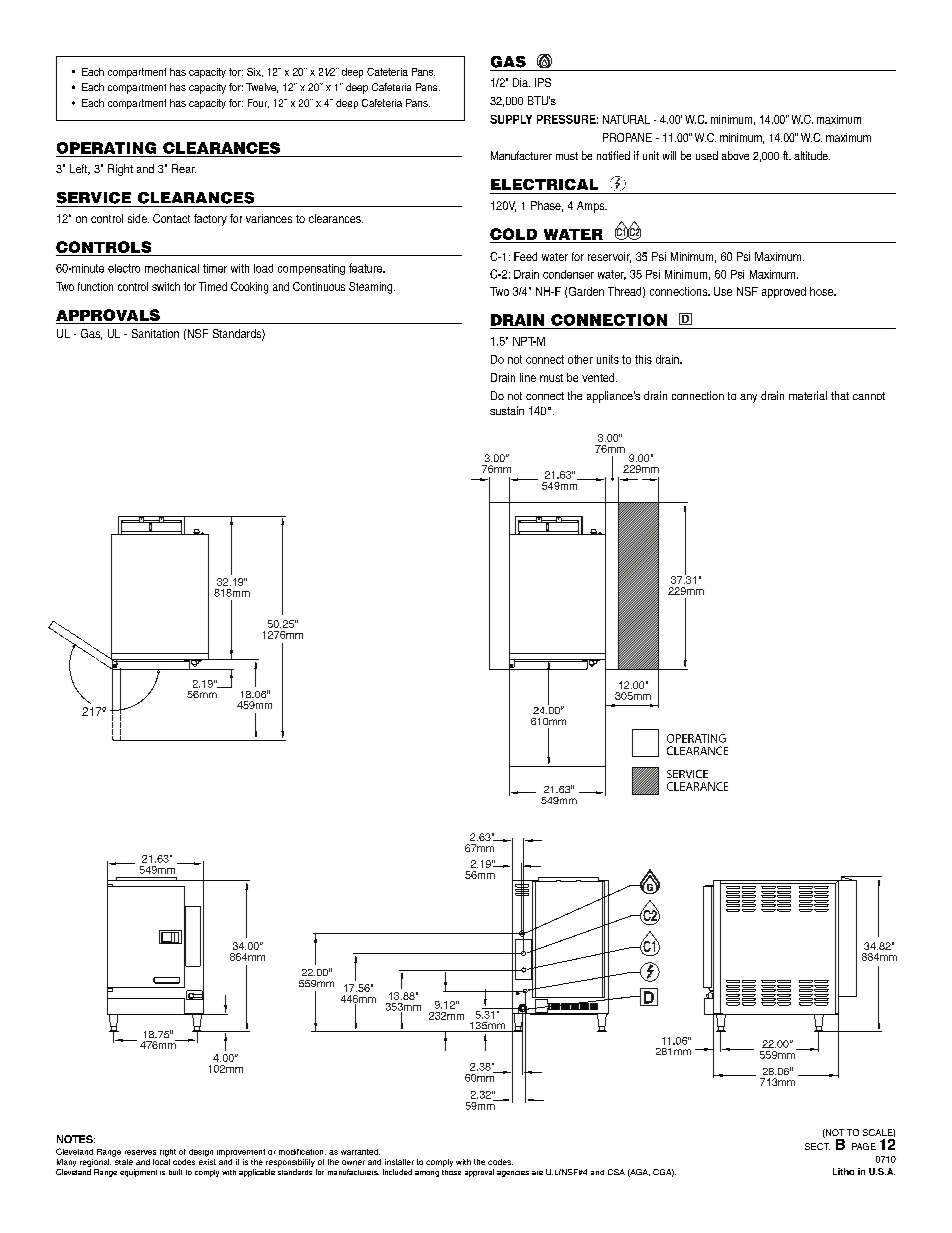 This screenshot has height=1233, width=952. I want to click on above, so click(735, 155).
